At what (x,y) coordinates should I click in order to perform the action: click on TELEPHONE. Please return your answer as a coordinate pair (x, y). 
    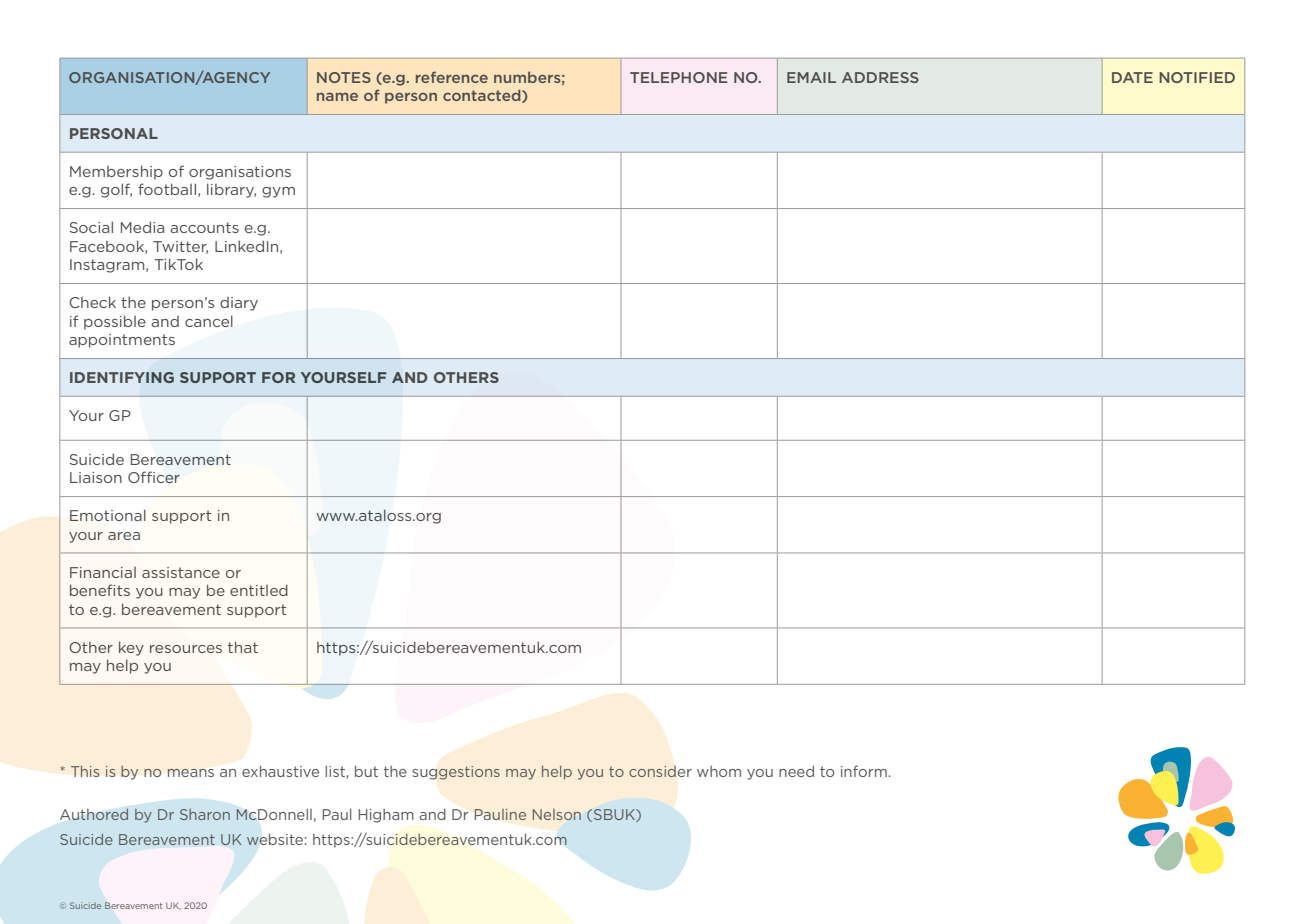
    Looking at the image, I should click on (679, 77).
